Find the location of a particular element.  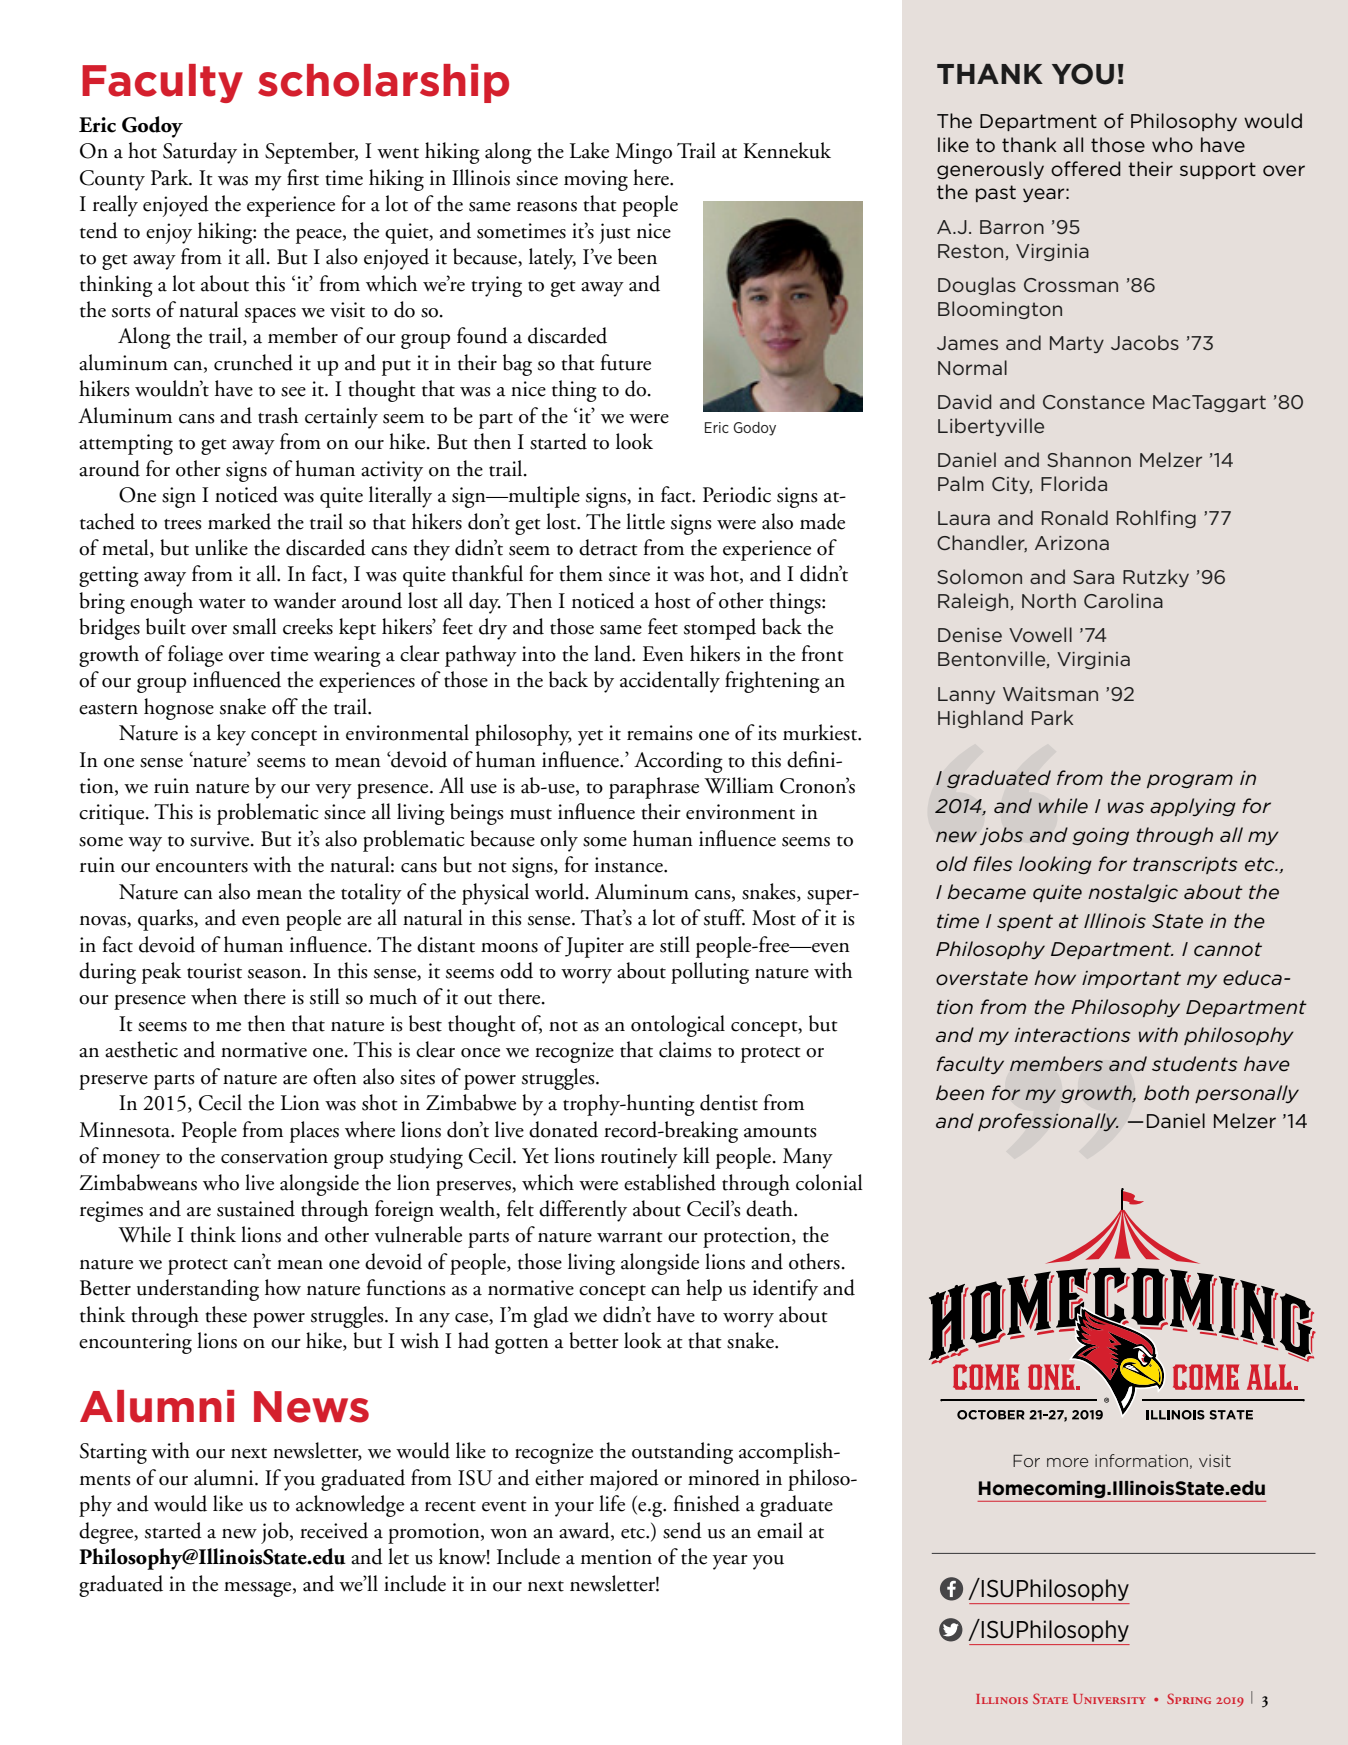

Saturday is located at coordinates (200, 153).
